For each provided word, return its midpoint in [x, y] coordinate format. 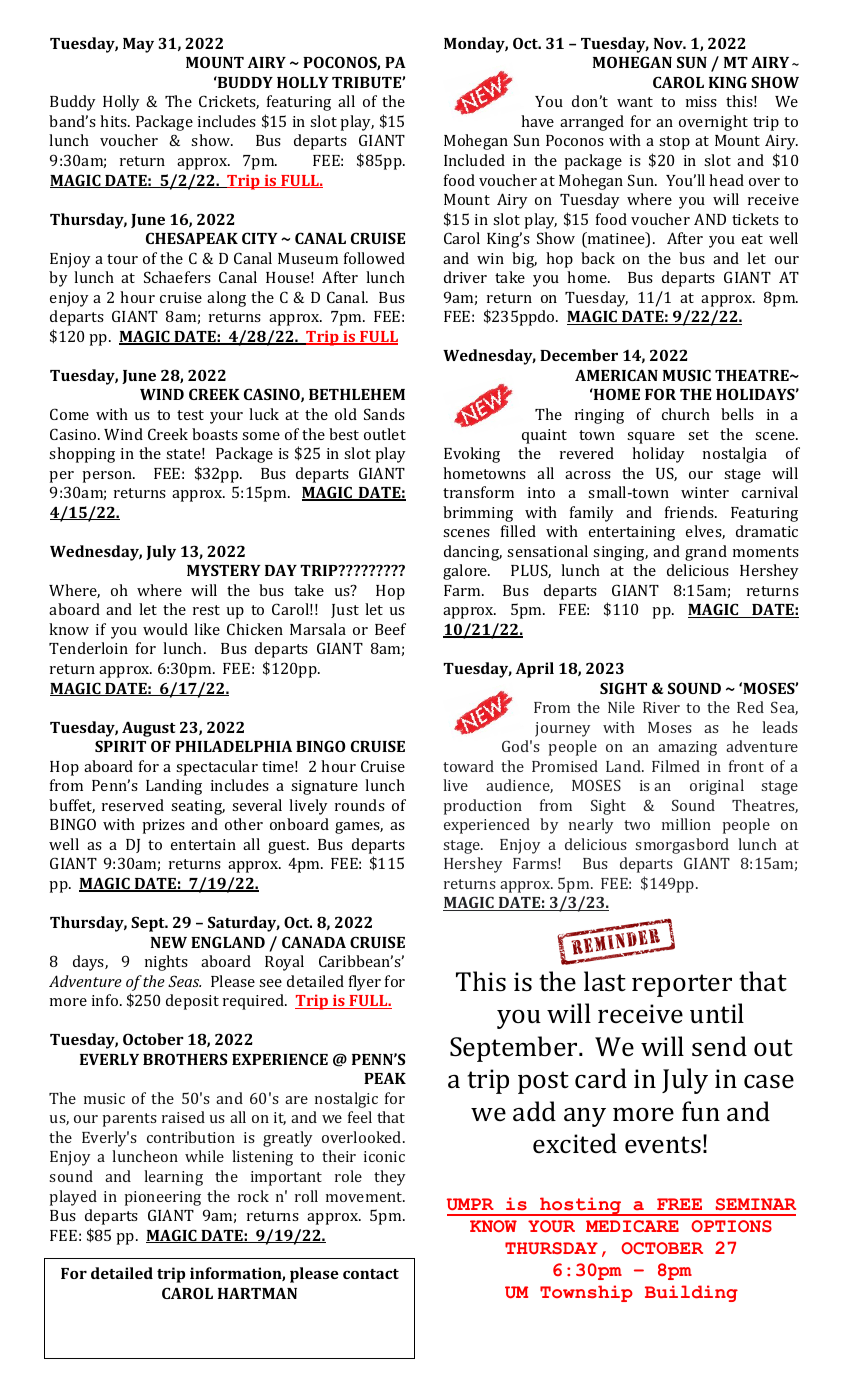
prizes [163, 826]
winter [705, 492]
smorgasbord [682, 846]
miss [701, 101]
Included [474, 160]
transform [478, 492]
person [108, 477]
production [483, 807]
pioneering [163, 1198]
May [138, 45]
